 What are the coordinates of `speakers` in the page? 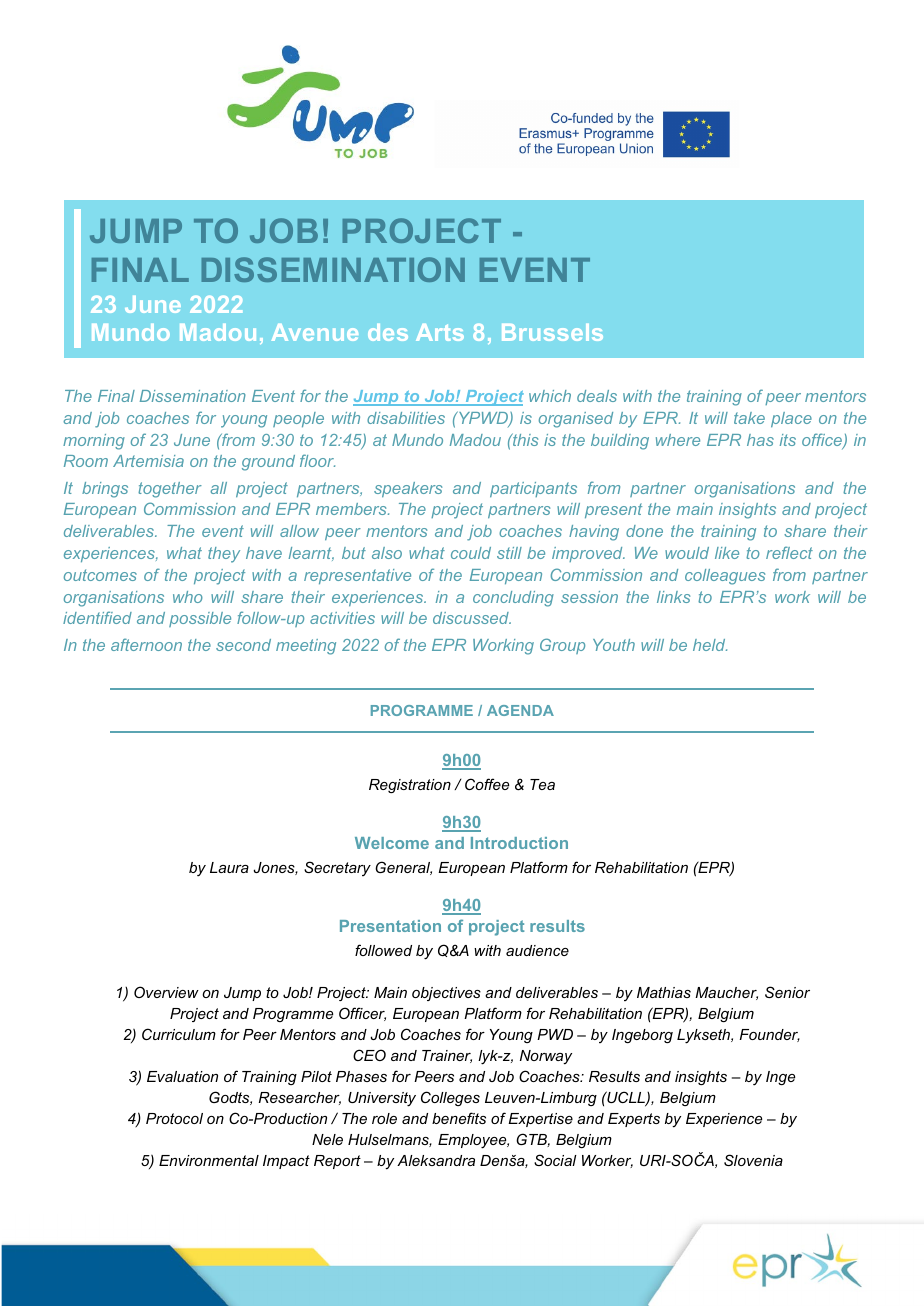 It's located at (408, 489).
